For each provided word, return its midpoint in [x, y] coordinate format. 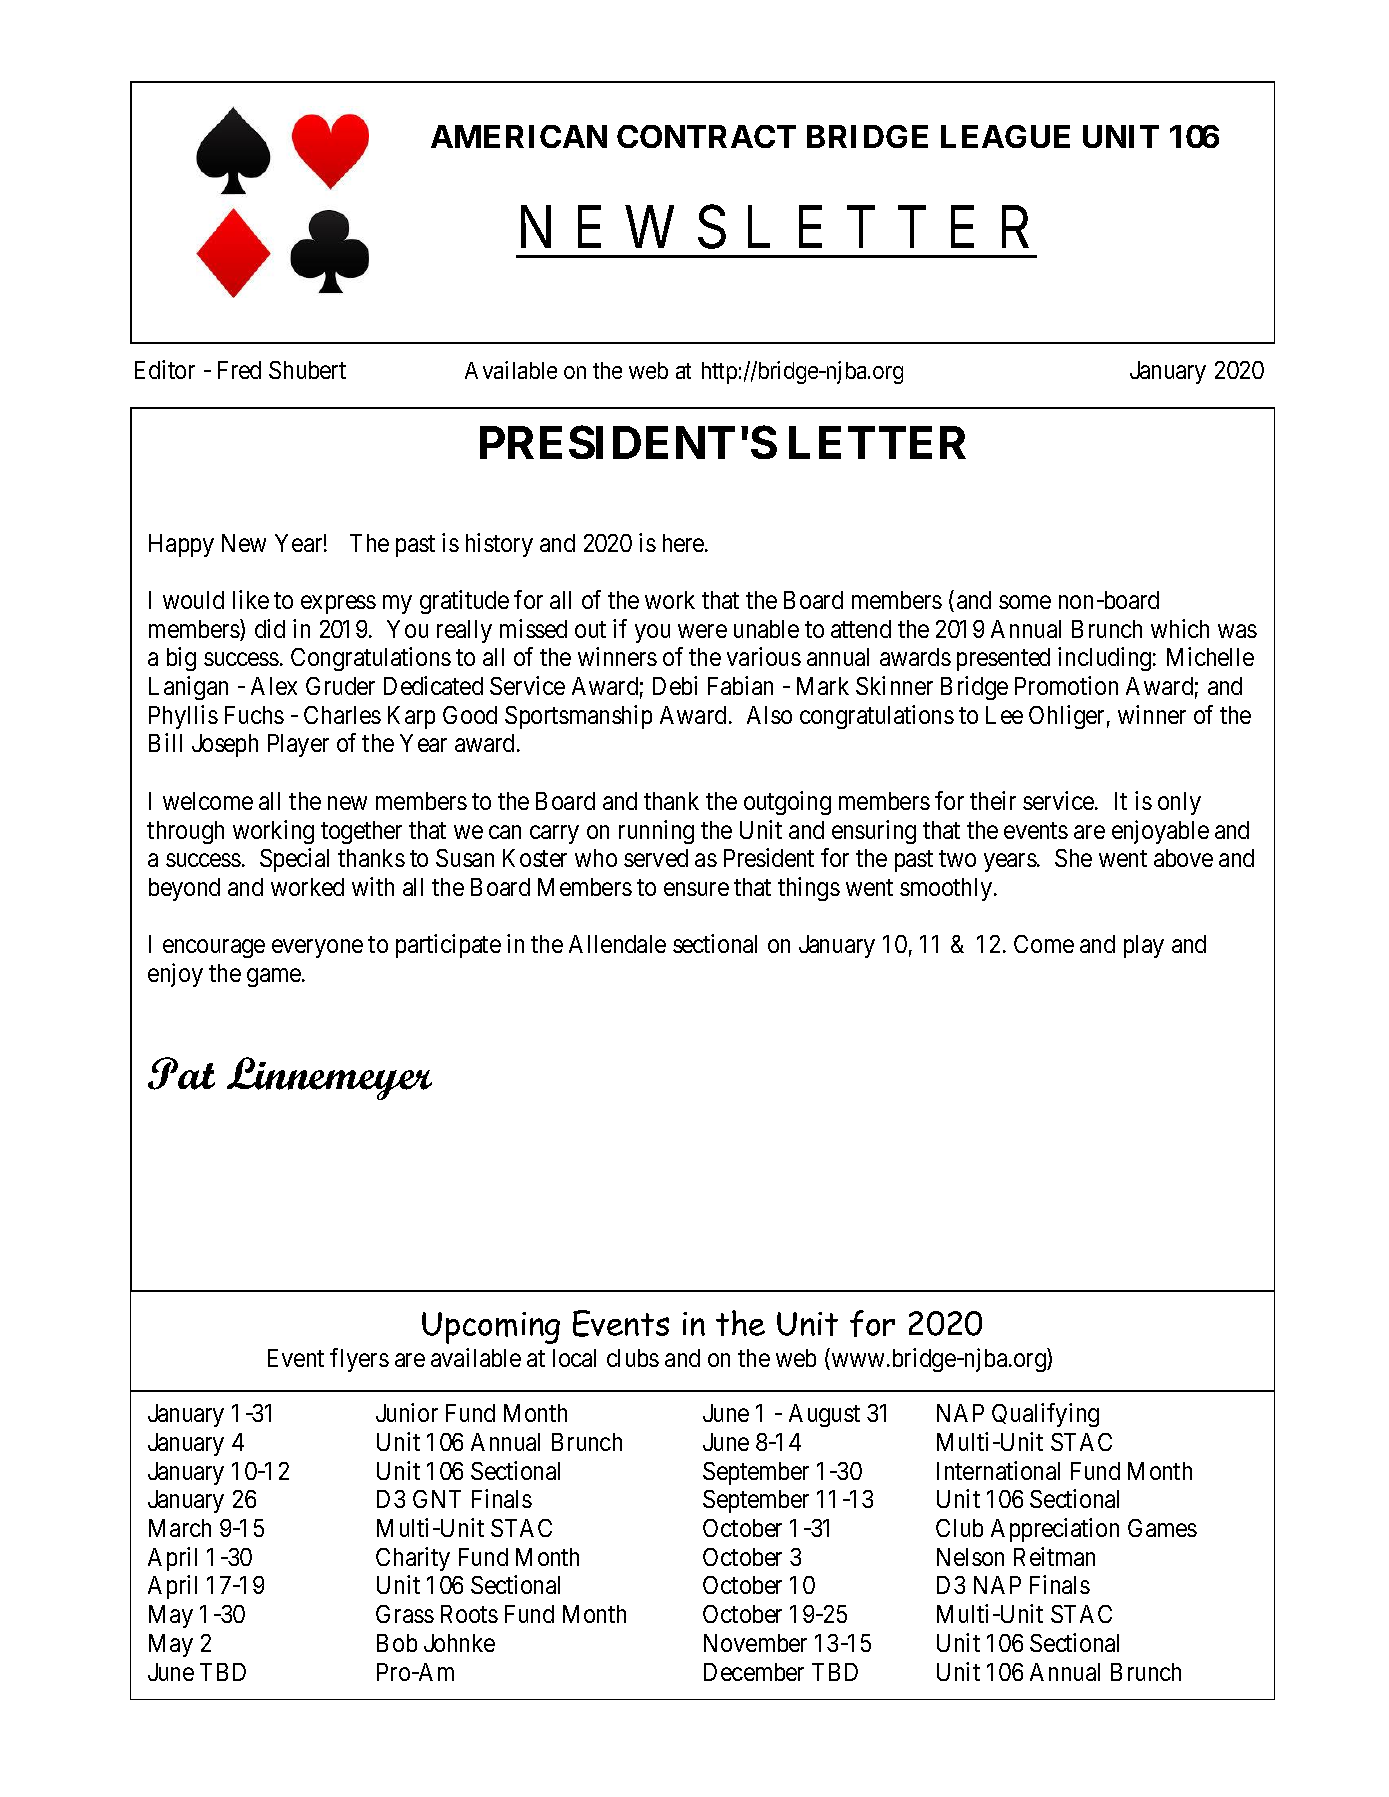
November [755, 1643]
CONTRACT [706, 136]
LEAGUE [1005, 136]
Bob [397, 1643]
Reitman [1054, 1556]
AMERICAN [519, 136]
